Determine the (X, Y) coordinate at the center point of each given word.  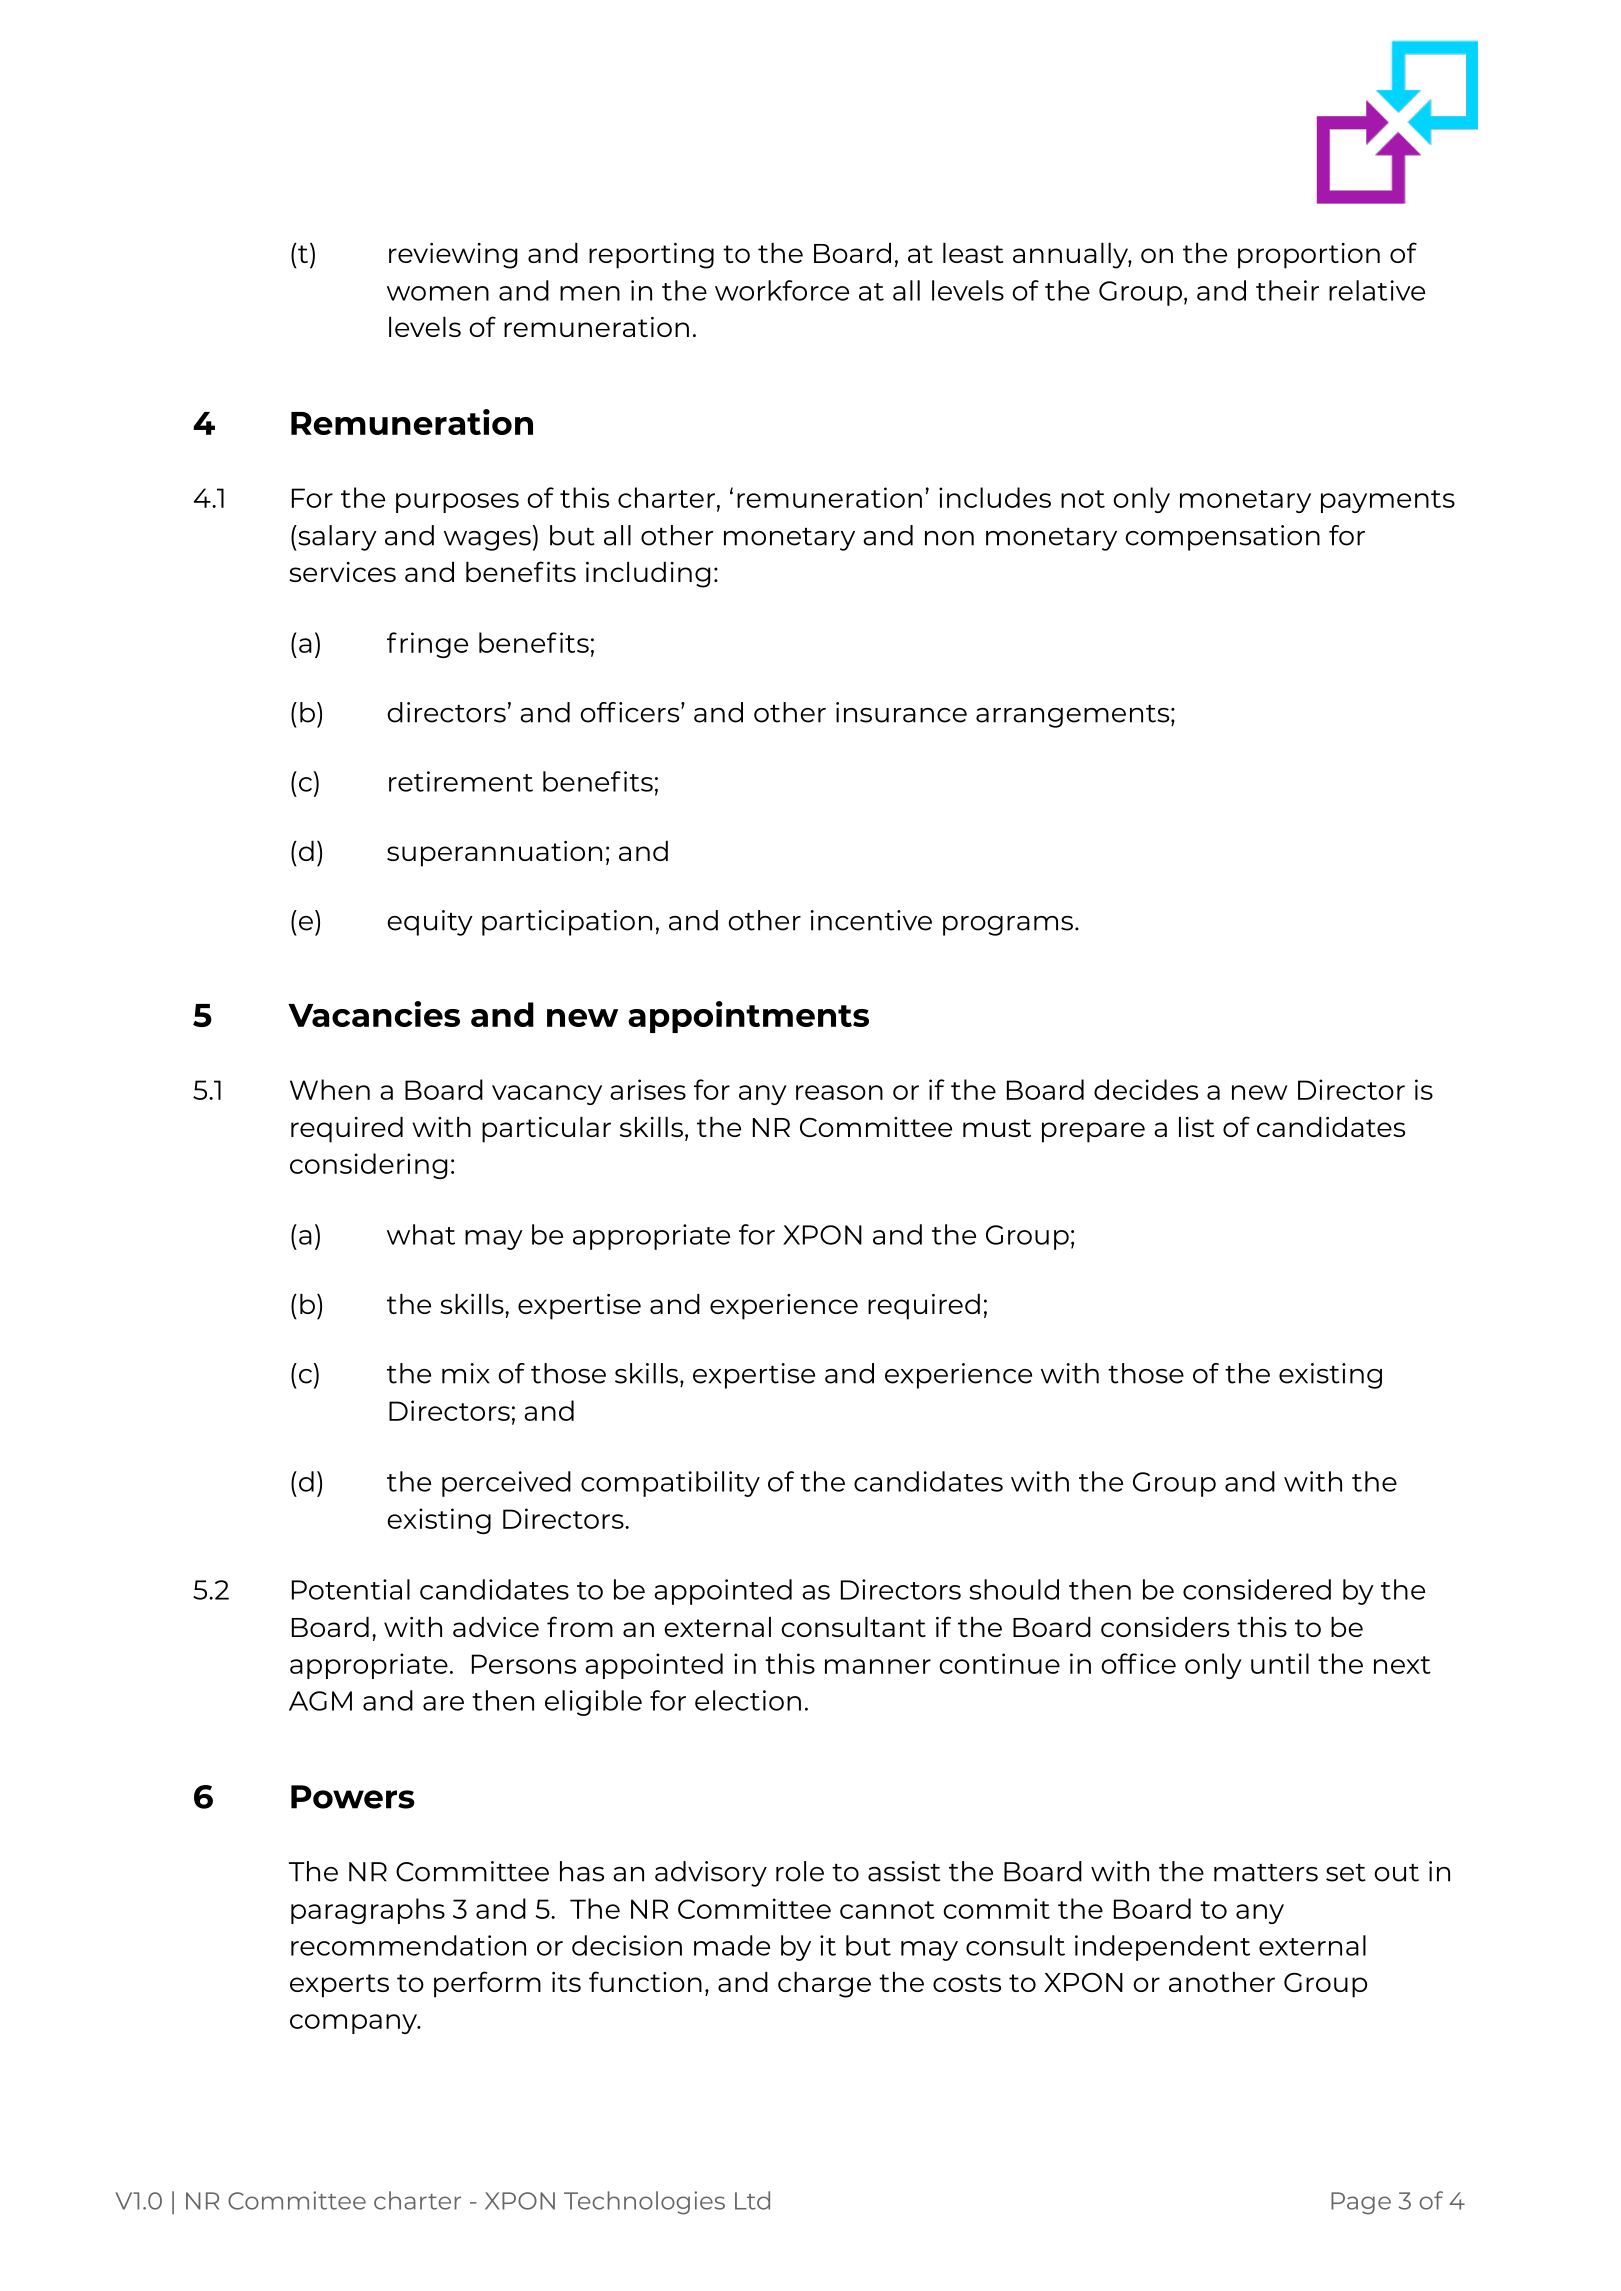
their (1287, 290)
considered (1257, 1589)
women (438, 293)
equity (430, 923)
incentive (871, 920)
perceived (506, 1484)
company (354, 2024)
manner (878, 1666)
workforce (782, 290)
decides (1146, 1089)
